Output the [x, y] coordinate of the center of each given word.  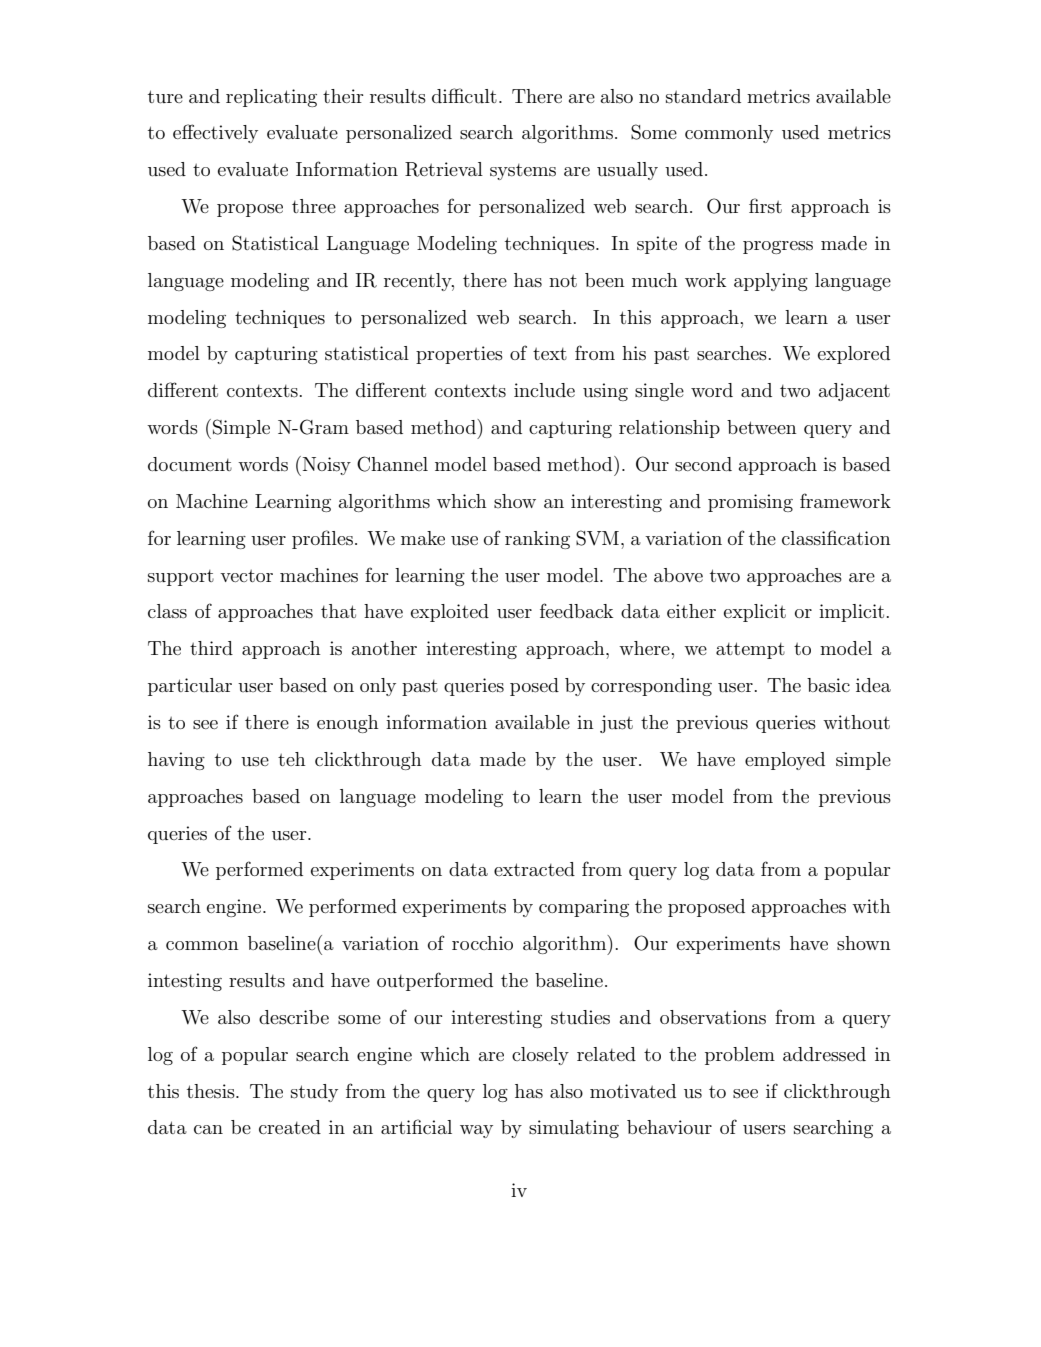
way [476, 1131]
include [544, 390]
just [616, 724]
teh [292, 759]
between [762, 427]
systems [523, 172]
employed [785, 761]
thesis [212, 1091]
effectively [215, 133]
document [190, 464]
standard [703, 96]
